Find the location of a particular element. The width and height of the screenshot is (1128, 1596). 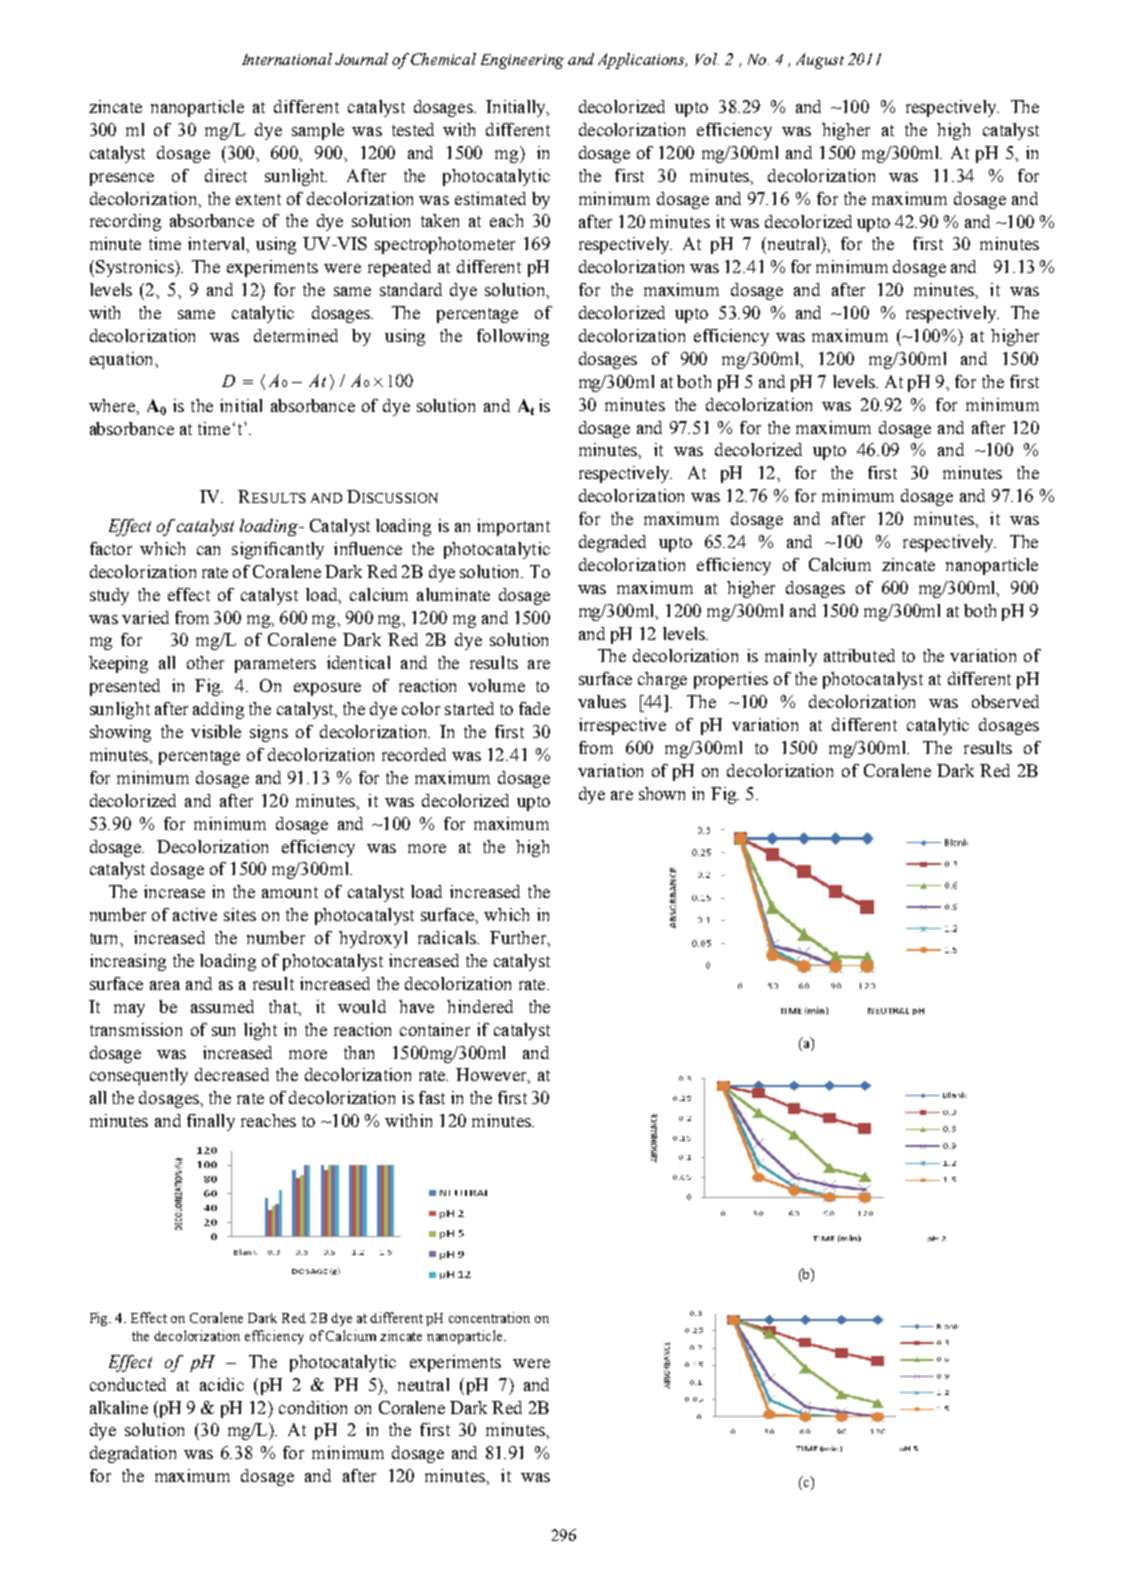

concentration is located at coordinates (489, 1317).
